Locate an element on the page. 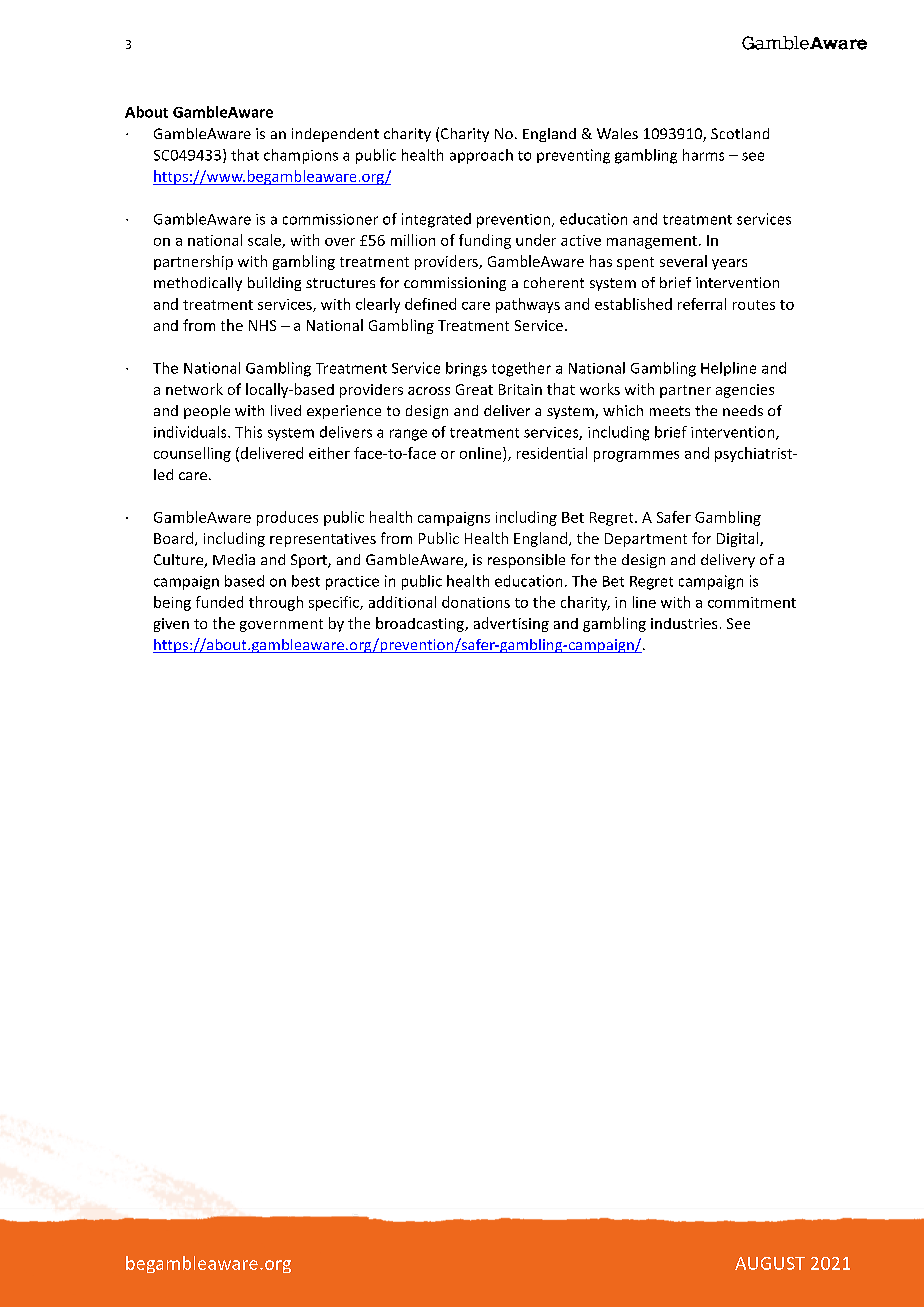 This image has height=1308, width=924. advertising is located at coordinates (511, 624).
